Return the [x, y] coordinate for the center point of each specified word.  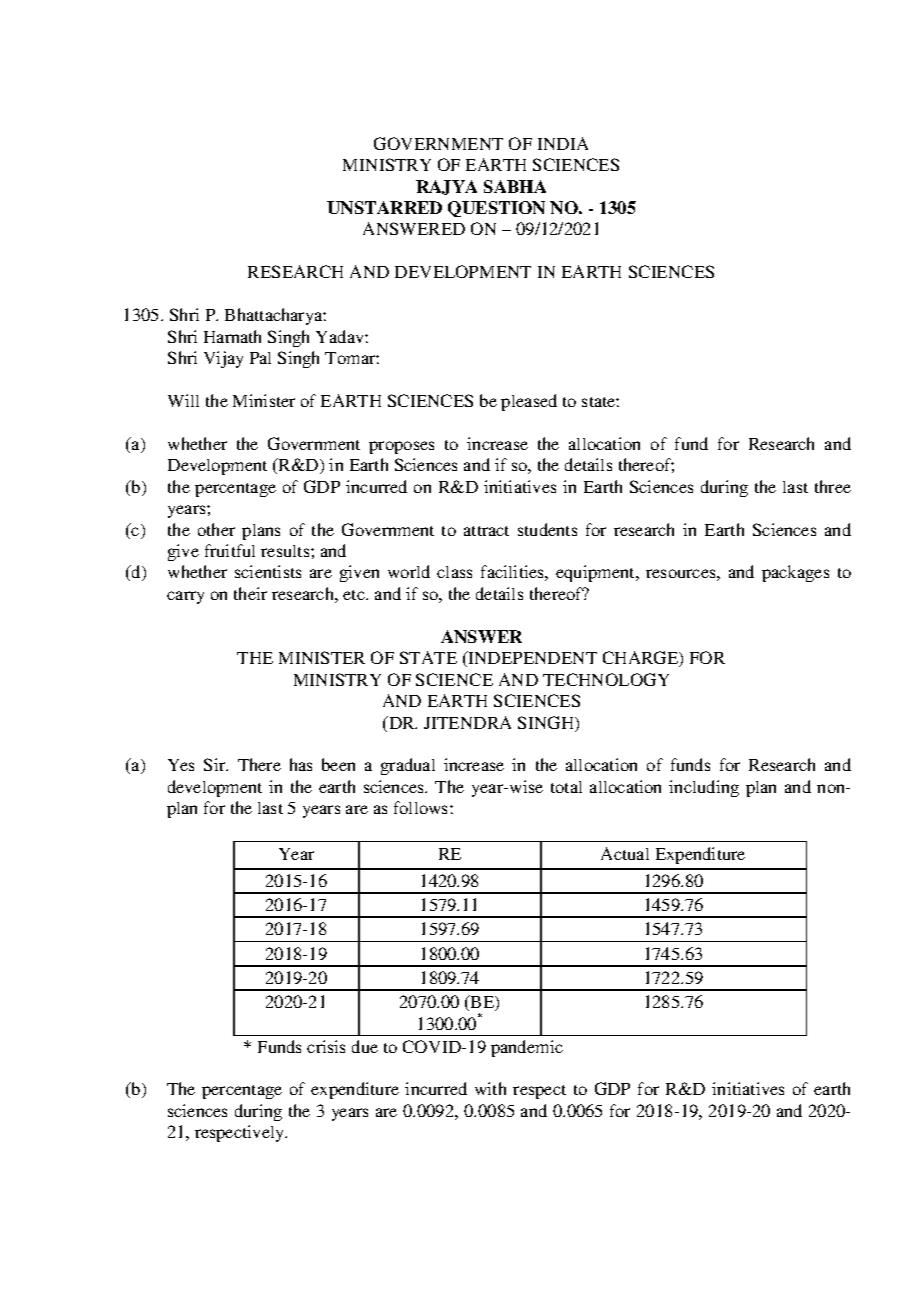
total [566, 787]
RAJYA [446, 187]
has [301, 764]
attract [486, 531]
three [833, 486]
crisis [326, 1046]
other [216, 529]
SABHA [515, 186]
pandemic [527, 1048]
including [704, 788]
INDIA [563, 143]
